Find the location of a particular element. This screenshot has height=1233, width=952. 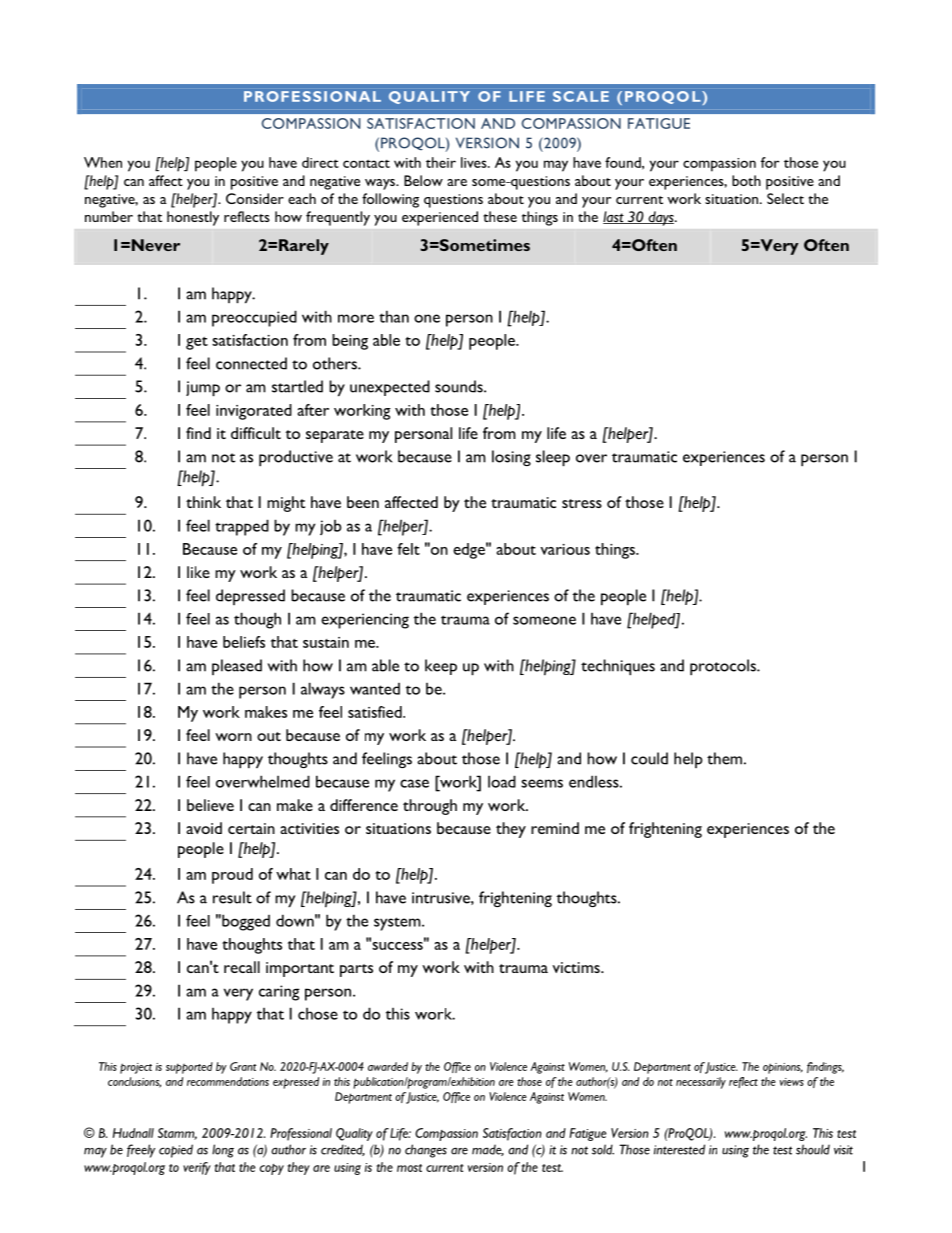

for is located at coordinates (770, 162).
